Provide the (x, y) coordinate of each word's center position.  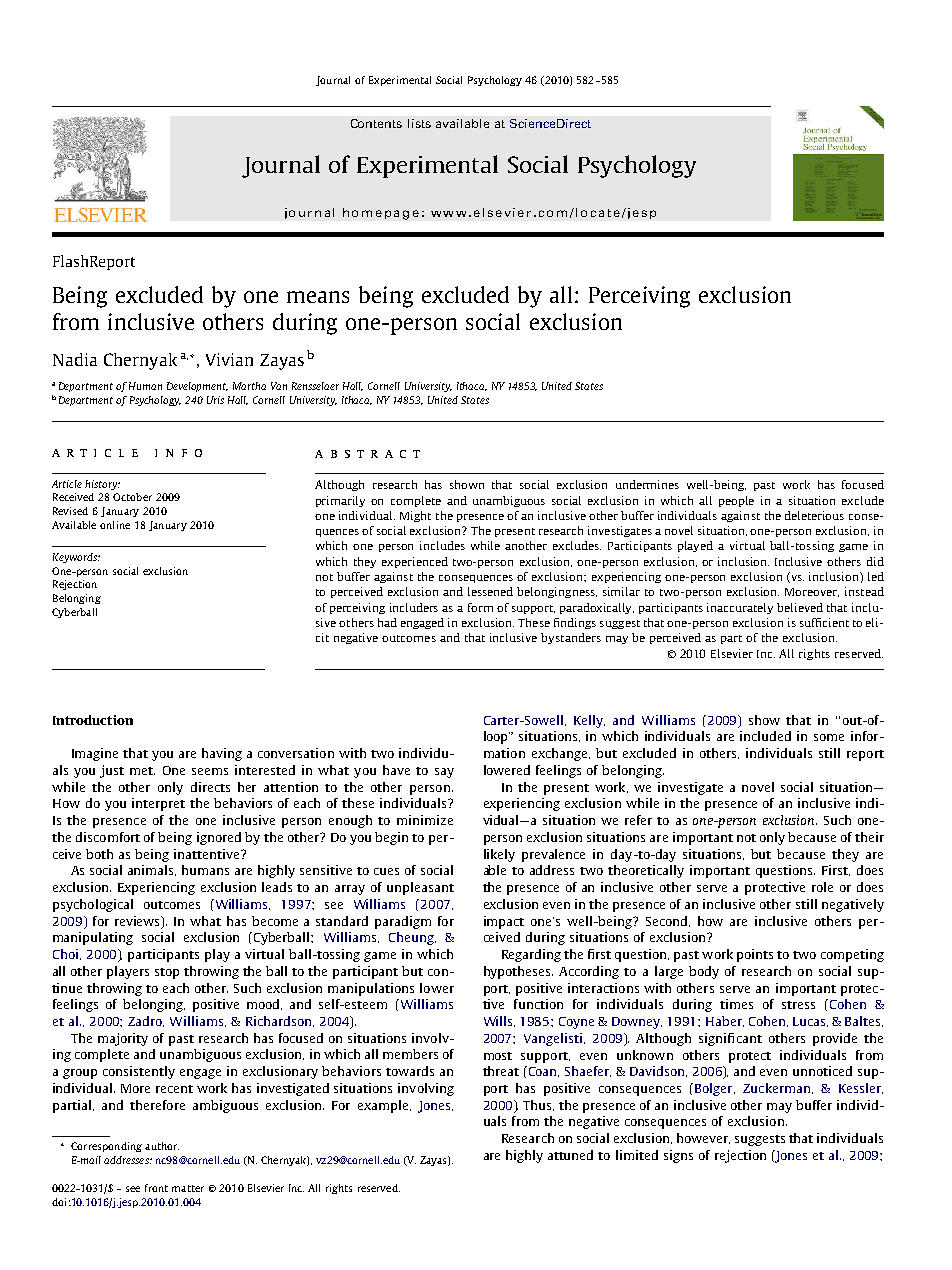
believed (800, 607)
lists (419, 123)
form (480, 607)
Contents (376, 123)
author (162, 1146)
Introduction (93, 720)
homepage (381, 214)
